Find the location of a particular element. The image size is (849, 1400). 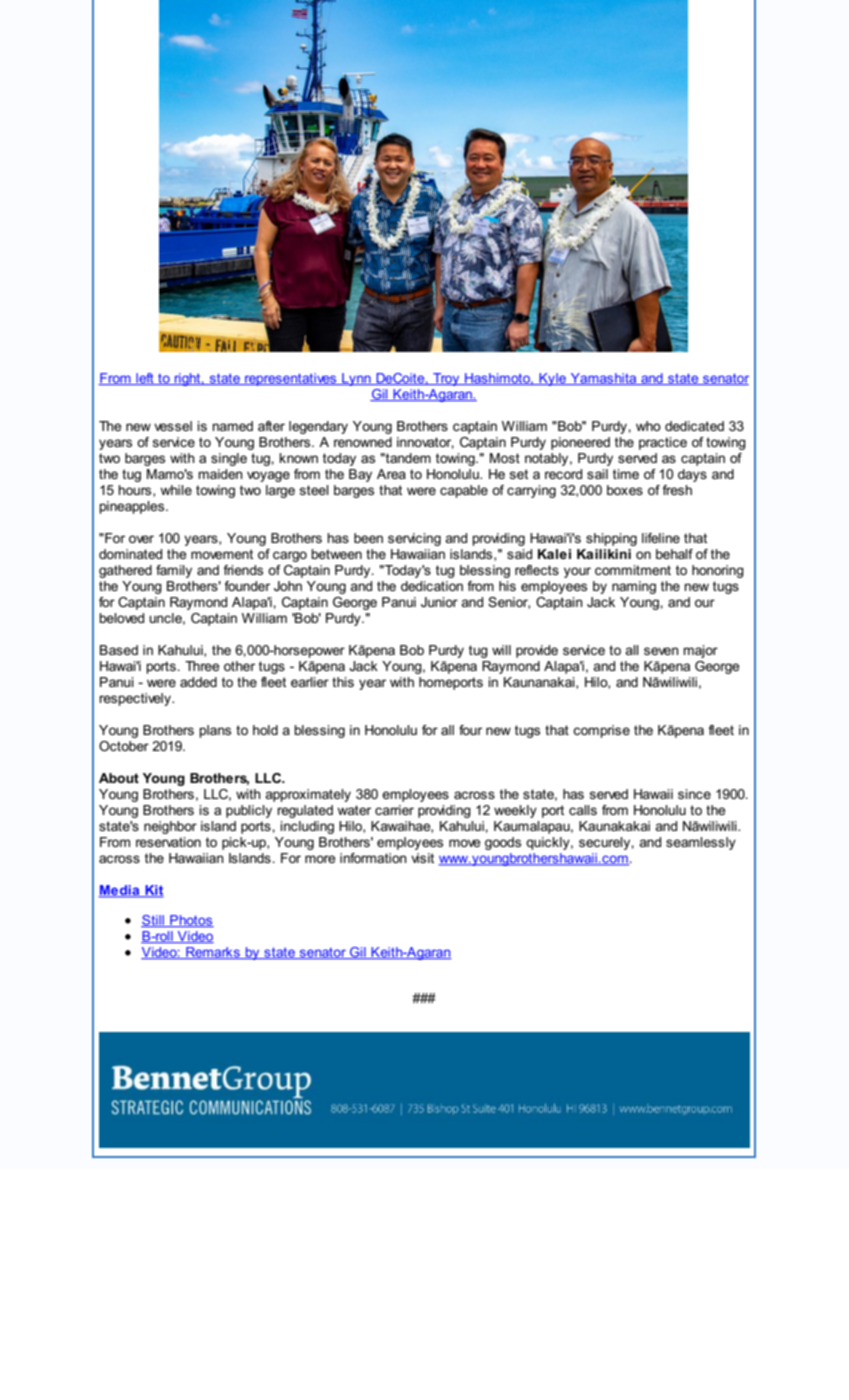

Troy is located at coordinates (446, 379).
